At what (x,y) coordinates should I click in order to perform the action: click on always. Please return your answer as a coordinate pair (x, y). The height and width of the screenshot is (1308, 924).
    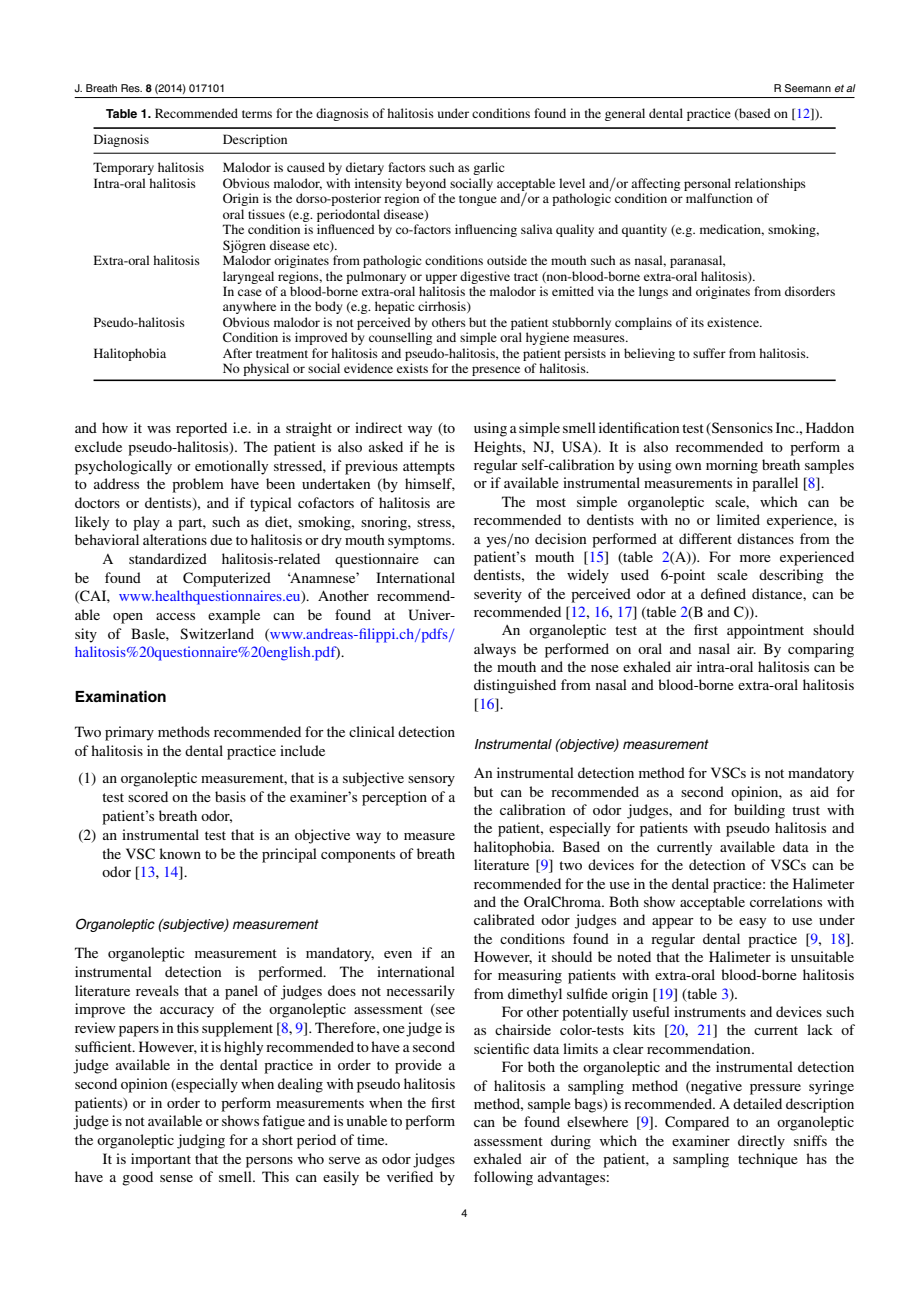
    Looking at the image, I should click on (495, 650).
